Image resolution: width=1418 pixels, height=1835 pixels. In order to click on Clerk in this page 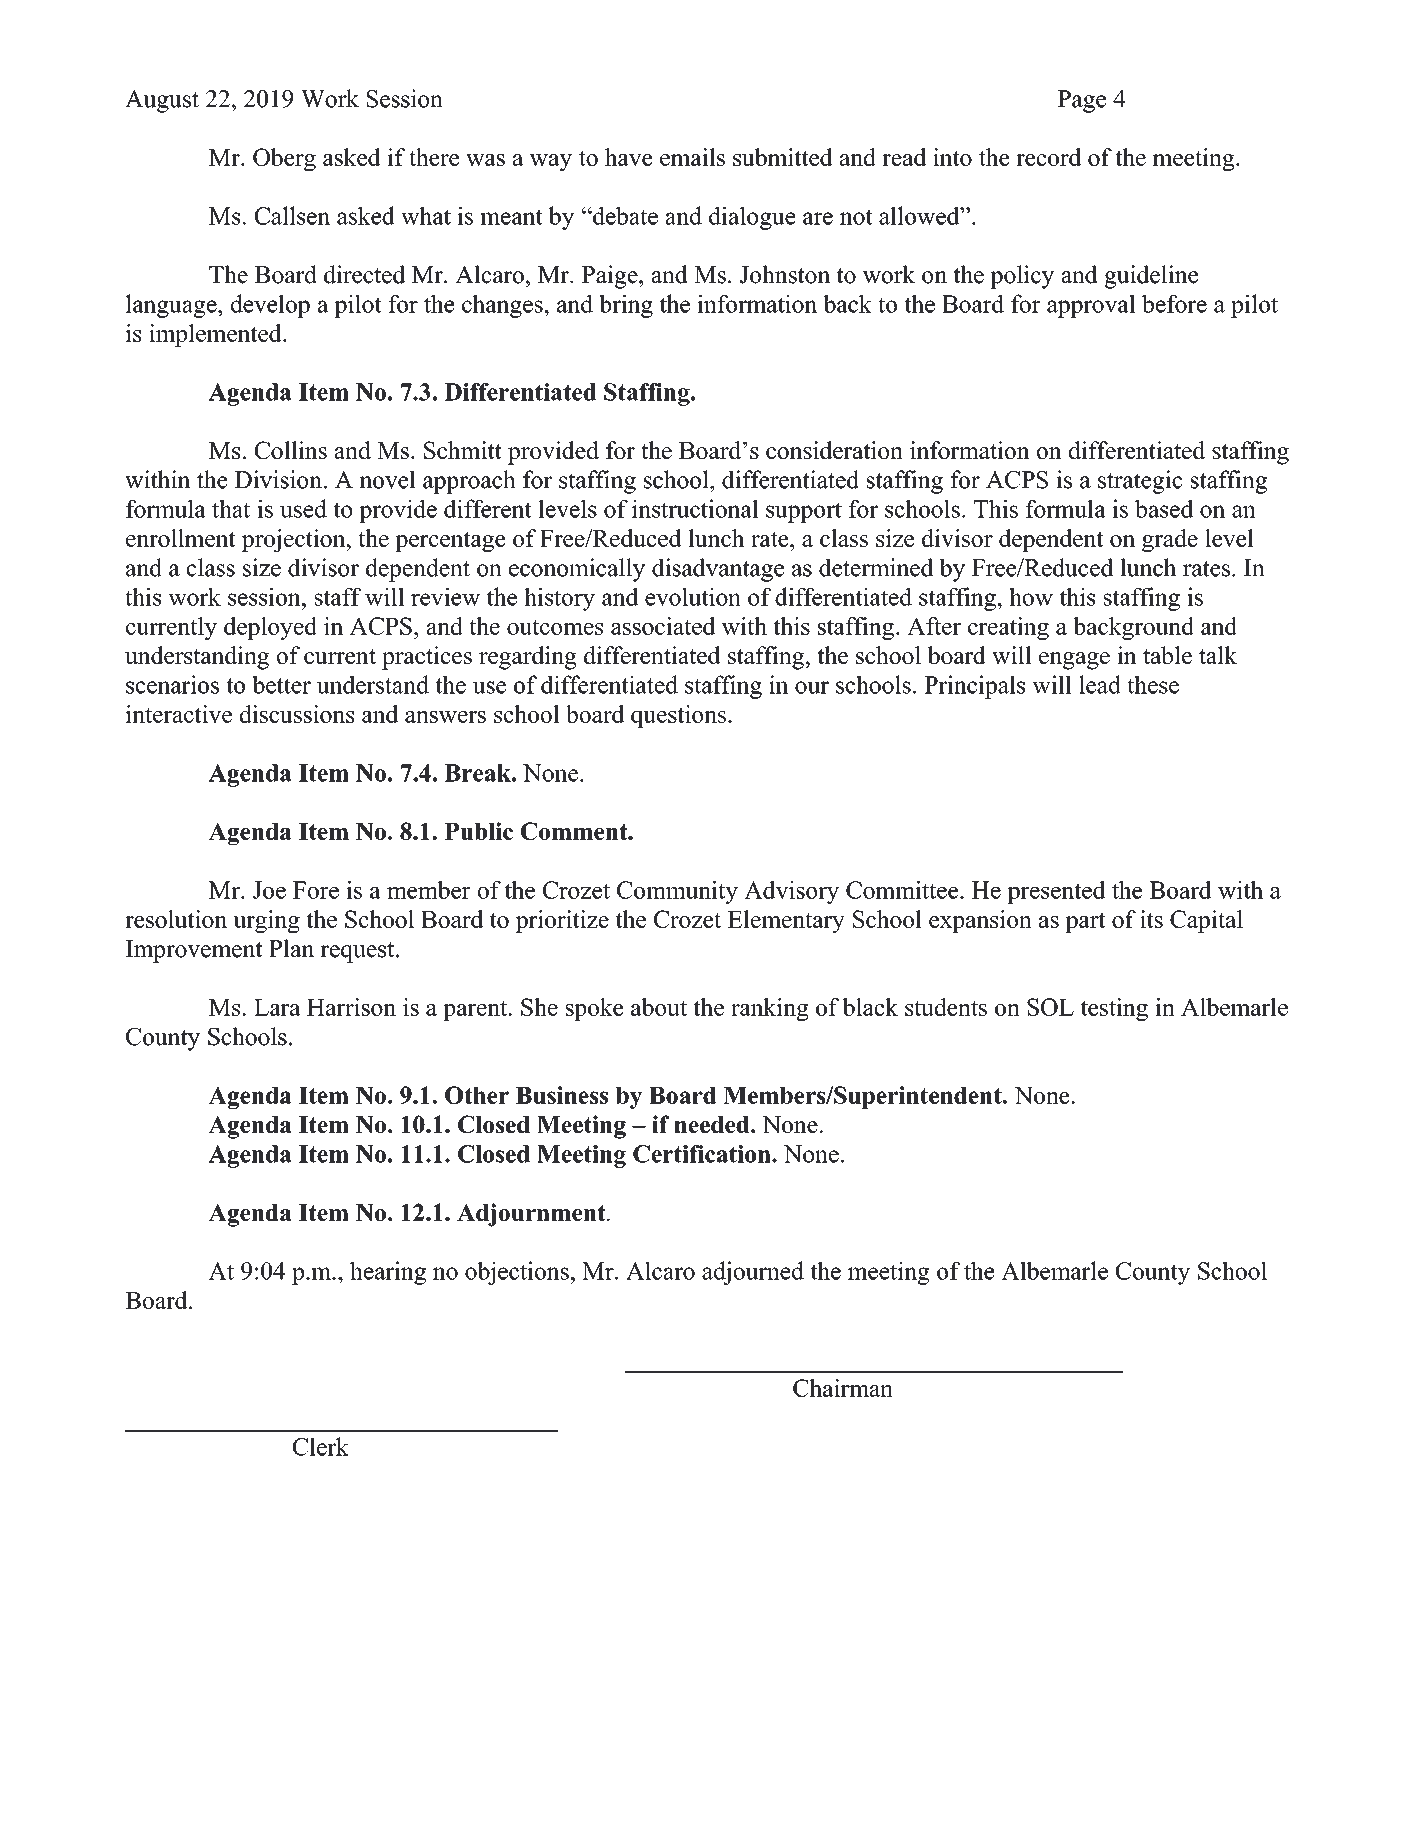, I will do `click(321, 1446)`.
